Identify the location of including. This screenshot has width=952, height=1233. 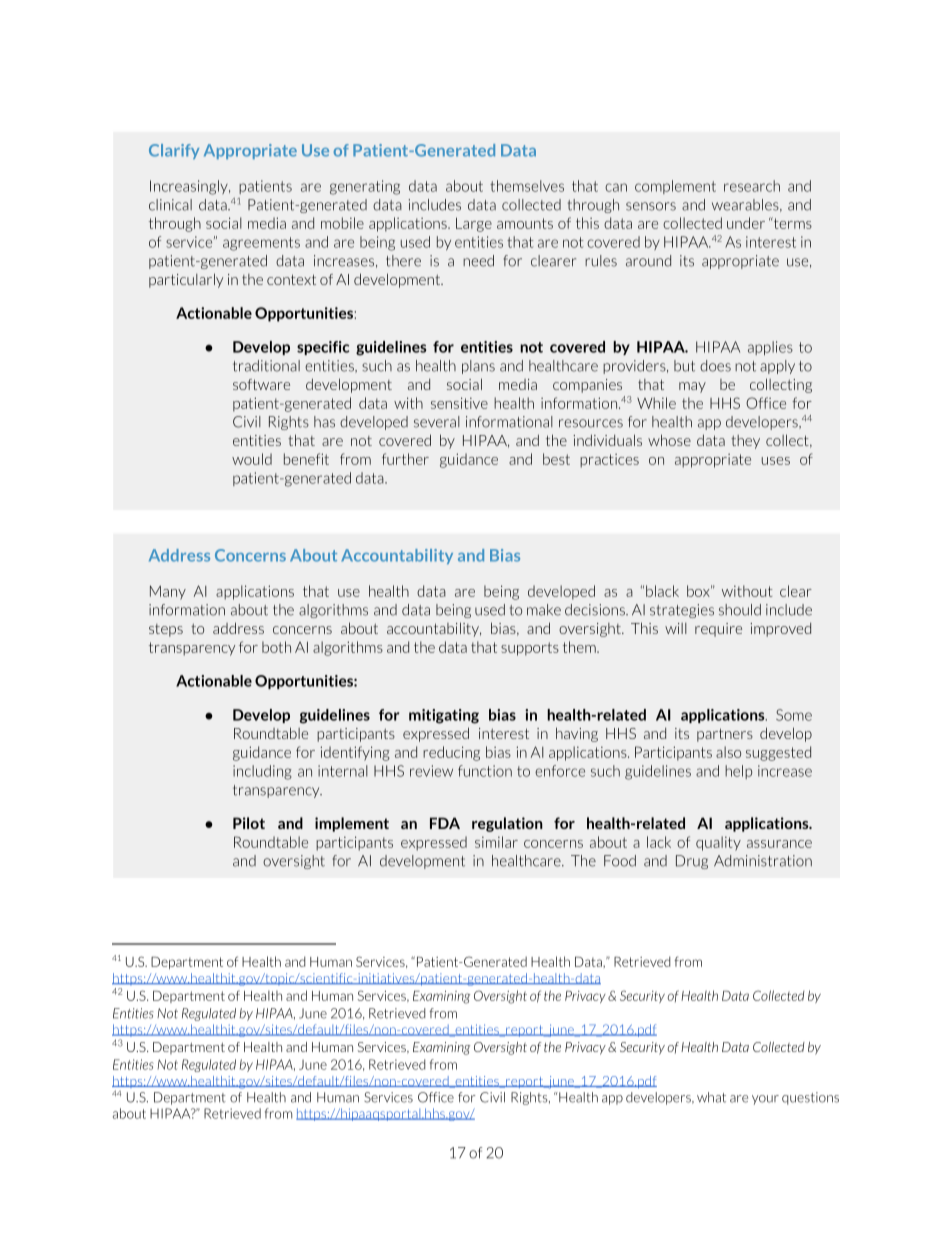
(262, 772).
